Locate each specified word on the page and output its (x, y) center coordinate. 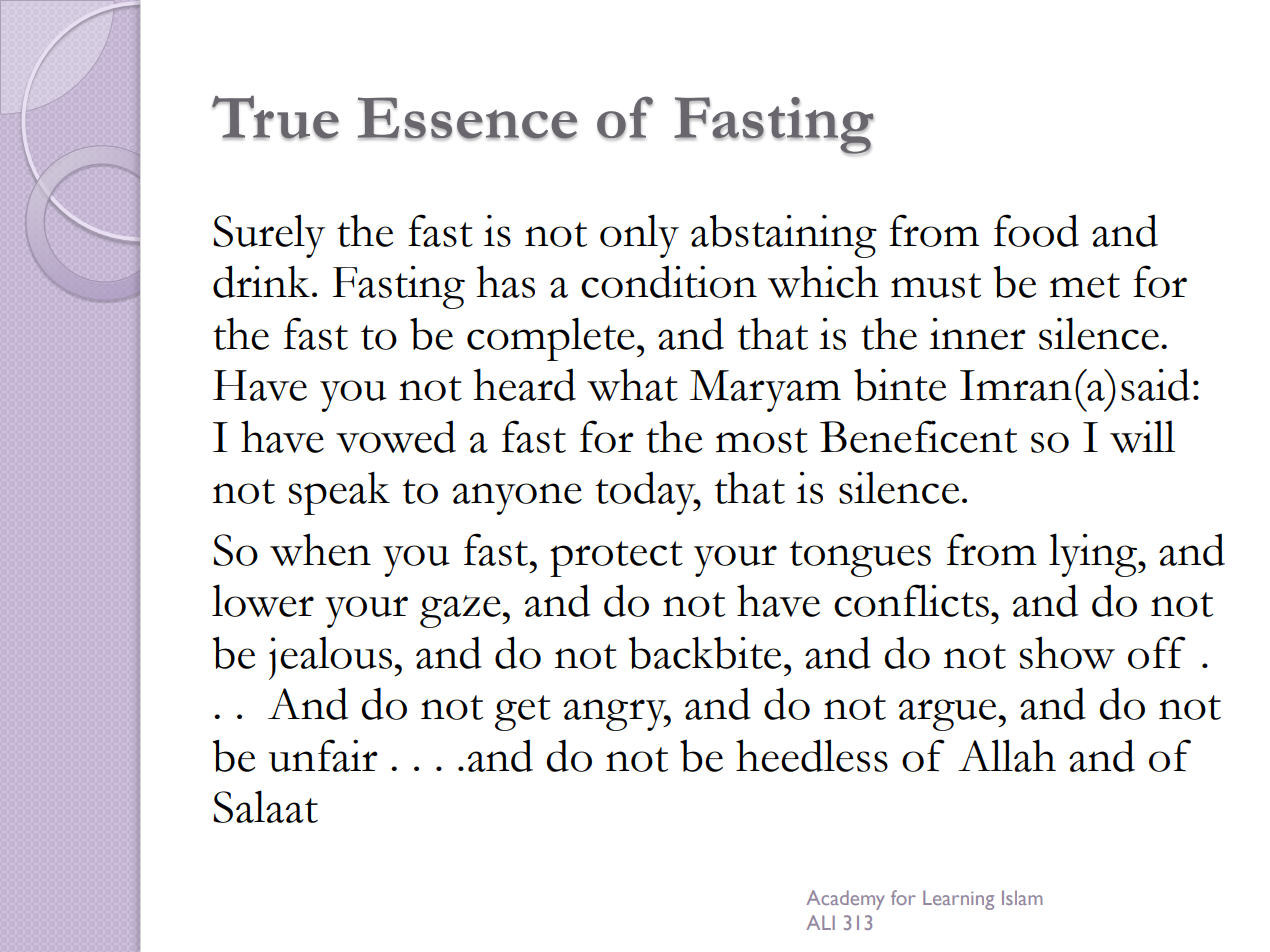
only (639, 236)
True (275, 117)
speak (339, 493)
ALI (820, 922)
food (1036, 230)
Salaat (265, 806)
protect (616, 559)
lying (1094, 555)
